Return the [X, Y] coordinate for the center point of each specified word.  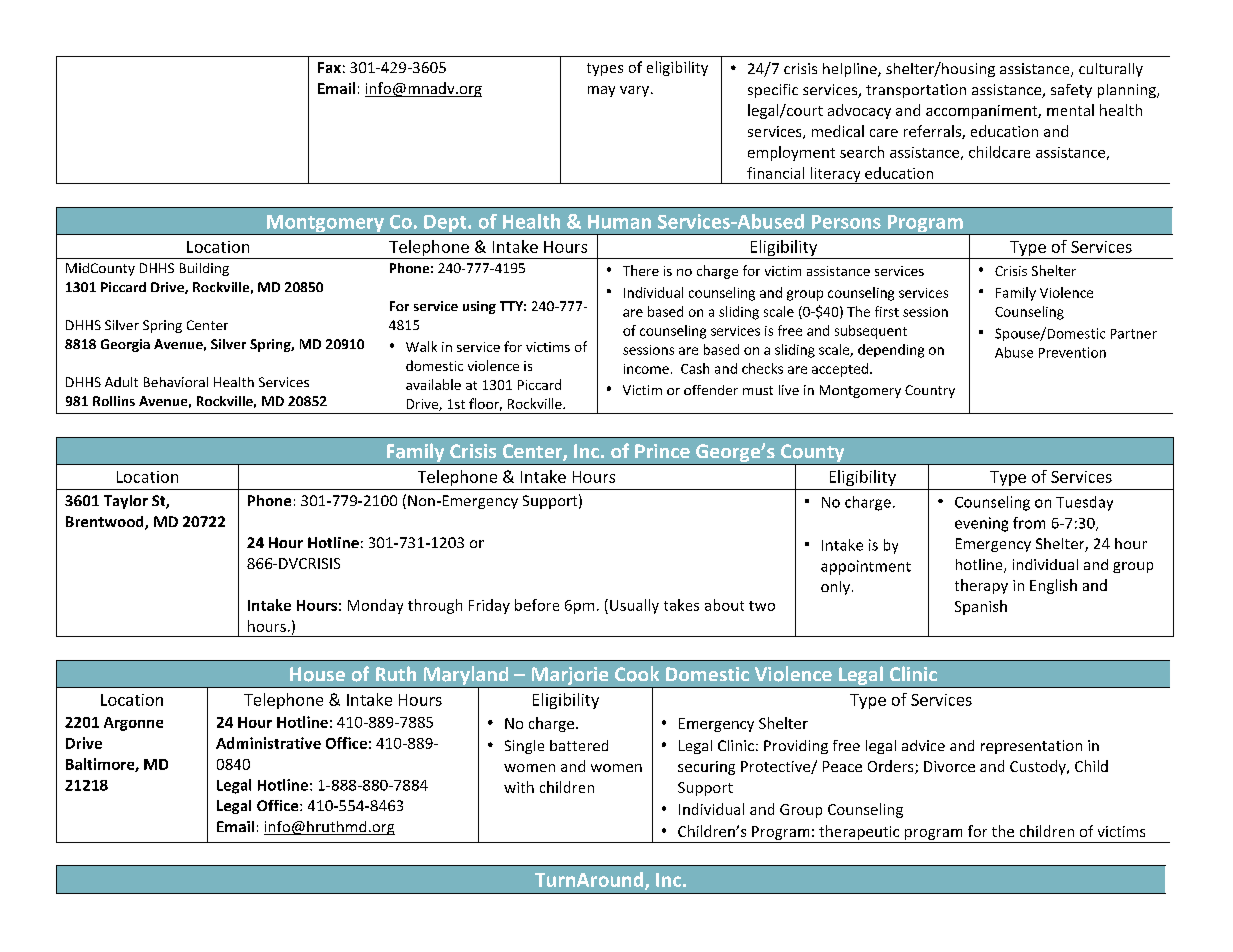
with [519, 787]
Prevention [1072, 352]
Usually [634, 606]
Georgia [125, 345]
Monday [375, 606]
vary [636, 91]
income [646, 369]
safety [1071, 91]
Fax [329, 67]
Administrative [268, 743]
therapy [981, 586]
